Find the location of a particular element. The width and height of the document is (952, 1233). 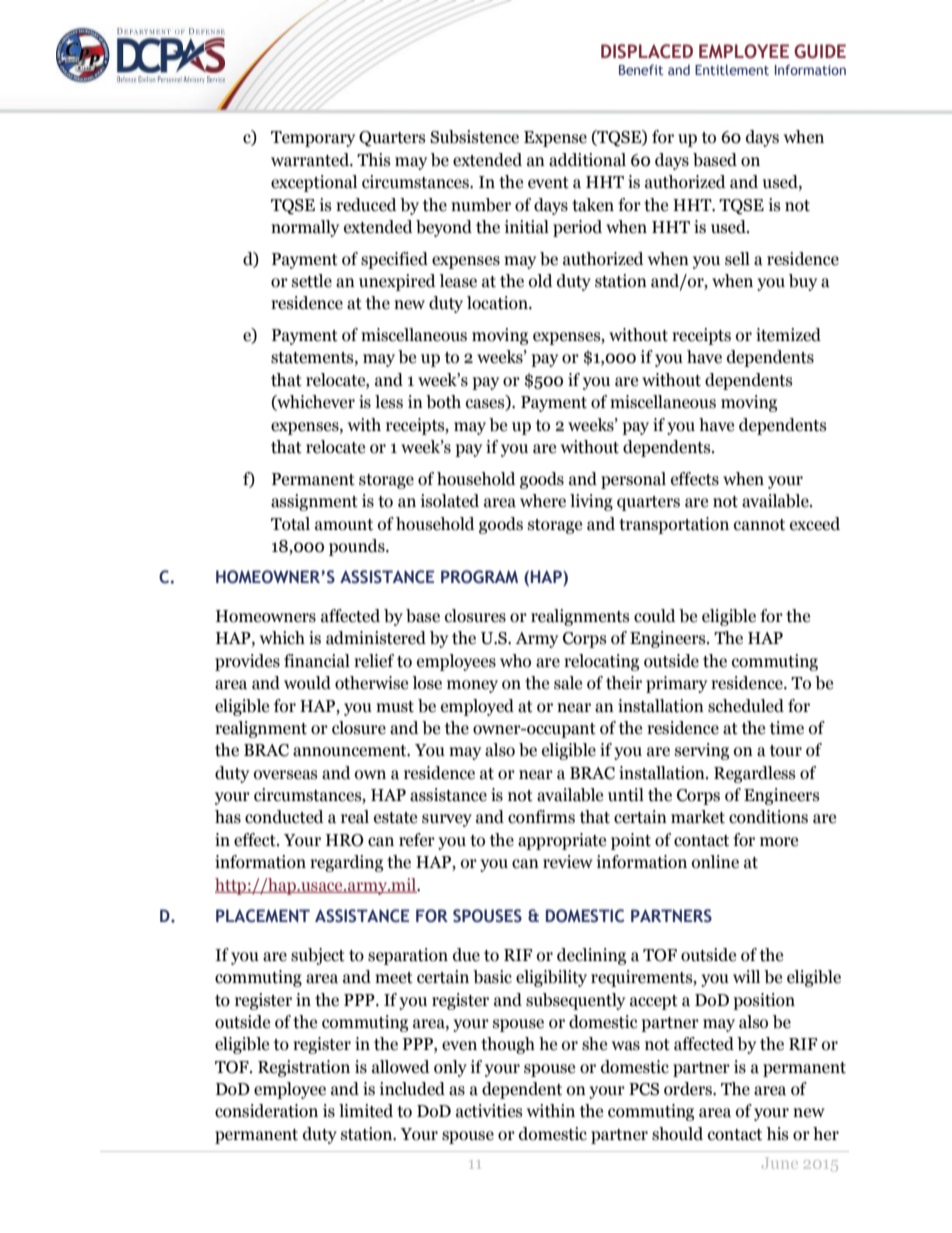

sell is located at coordinates (737, 259).
